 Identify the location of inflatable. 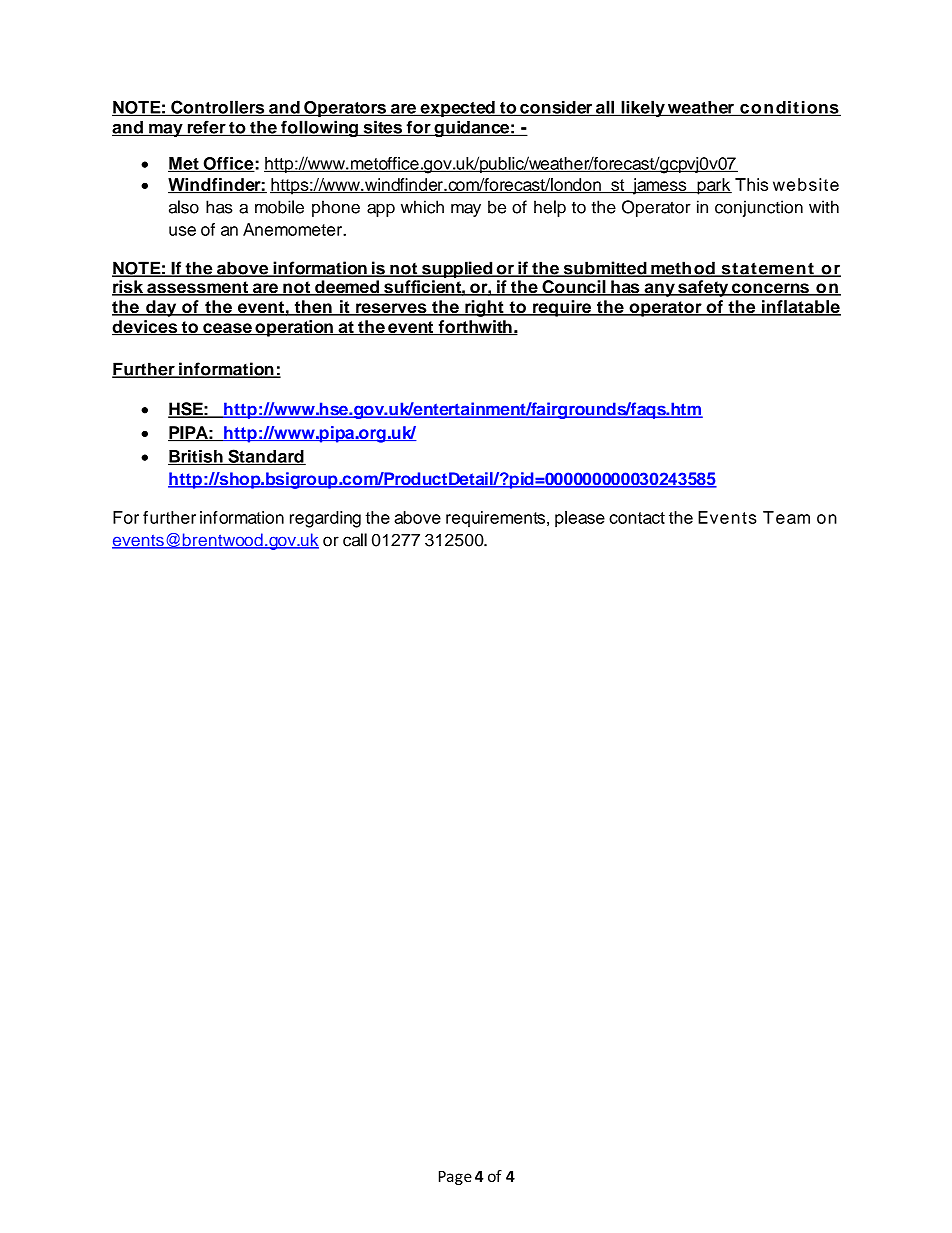
(800, 308).
